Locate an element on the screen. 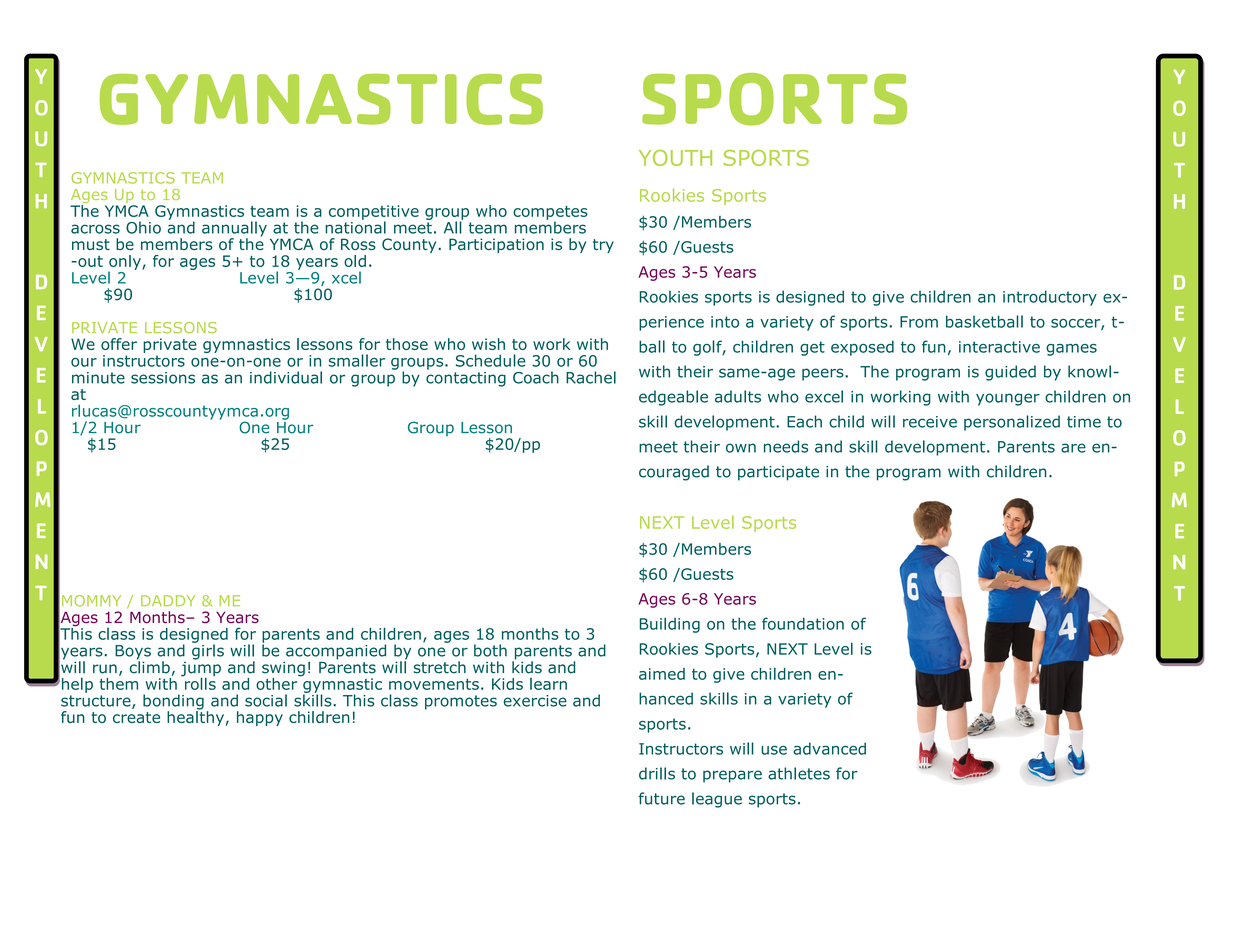 This screenshot has width=1233, height=952. Building is located at coordinates (670, 625).
